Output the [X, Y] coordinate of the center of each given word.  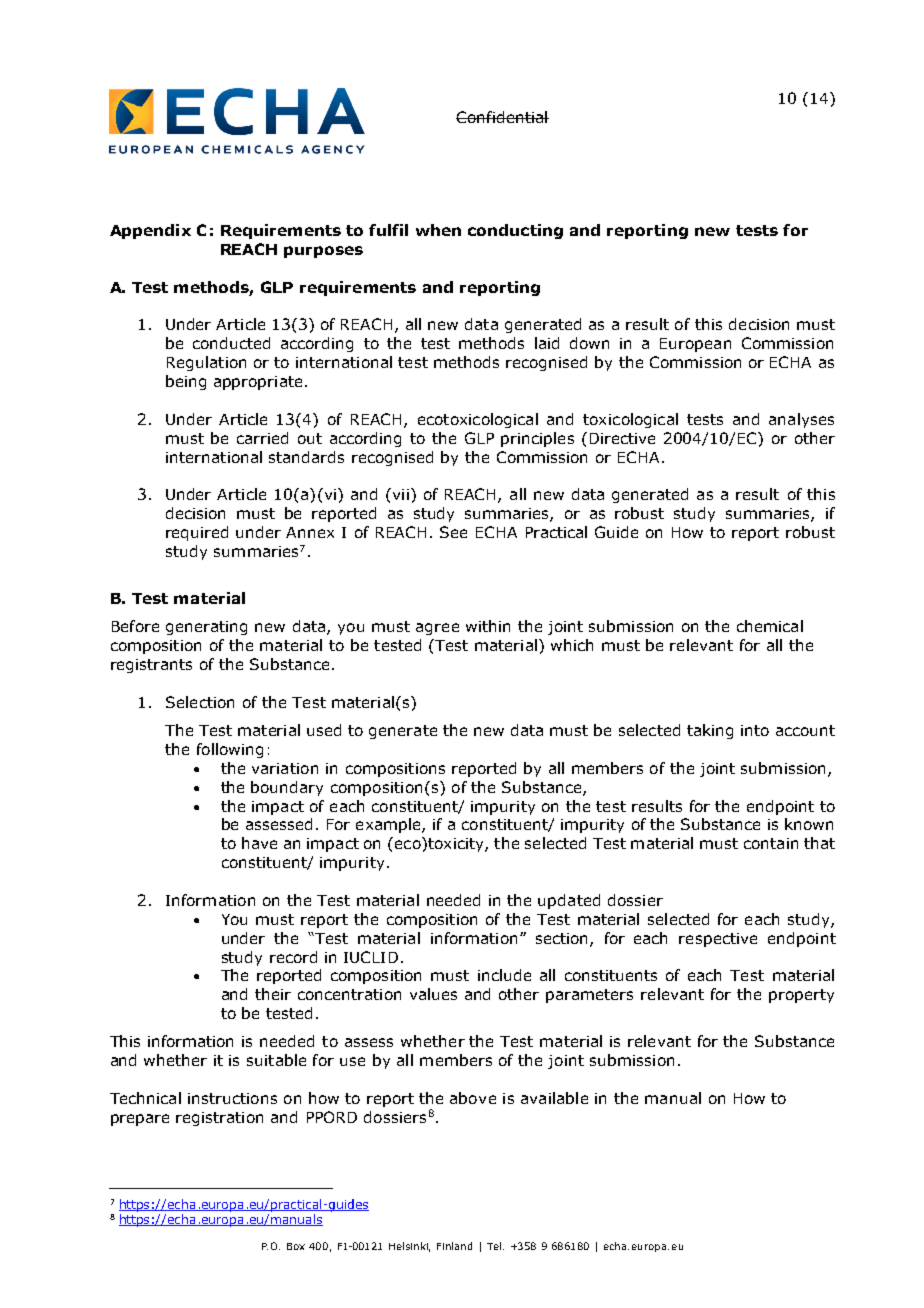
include [504, 975]
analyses [801, 420]
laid [547, 343]
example [389, 825]
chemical [770, 626]
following [230, 750]
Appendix [150, 231]
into [755, 730]
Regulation [206, 363]
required [197, 533]
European [695, 345]
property [801, 996]
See [453, 532]
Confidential [502, 117]
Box [296, 1246]
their [273, 994]
